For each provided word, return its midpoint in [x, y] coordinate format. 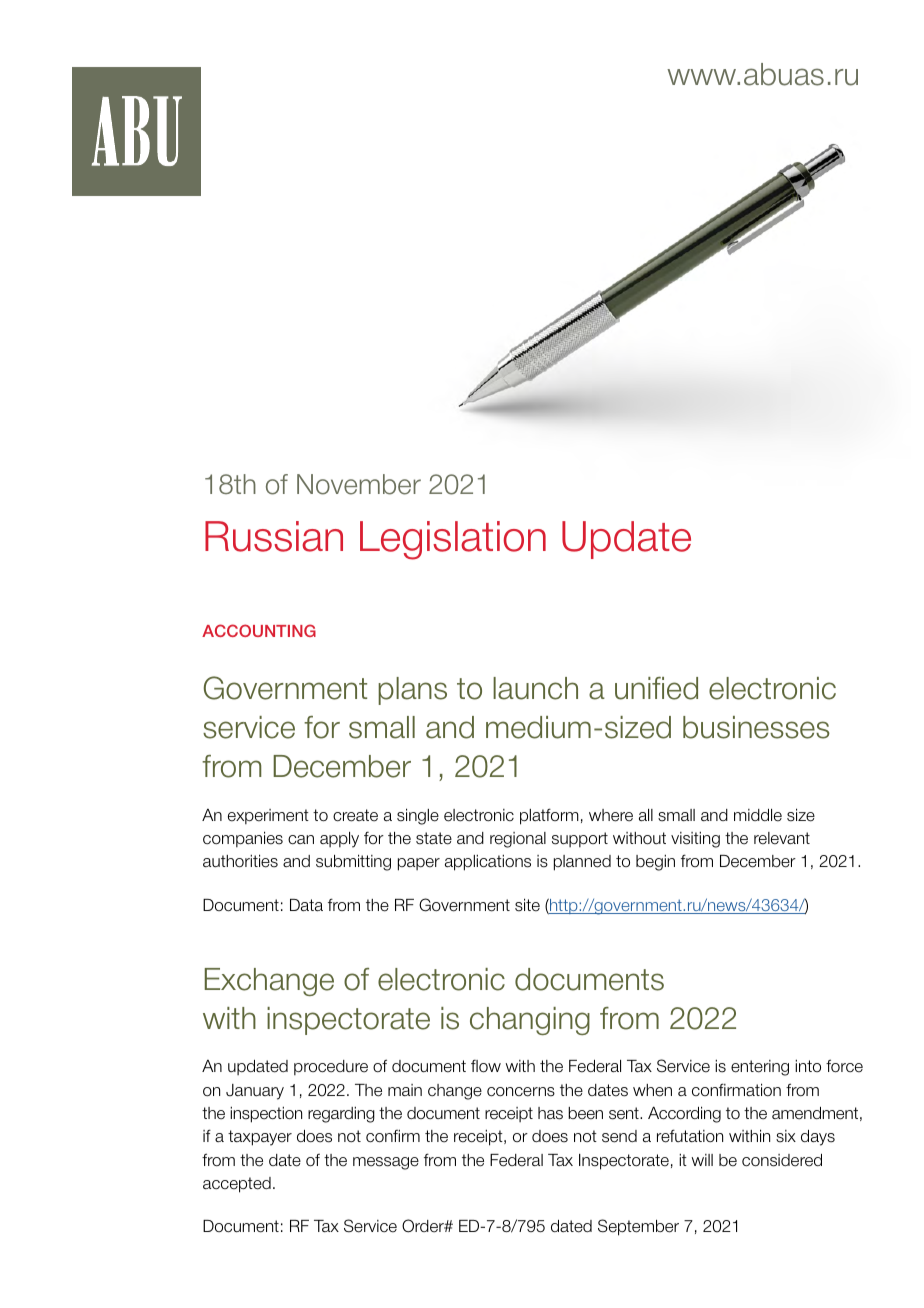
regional [518, 840]
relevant [782, 838]
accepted [237, 1185]
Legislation [453, 540]
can [301, 840]
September [638, 1227]
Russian [274, 536]
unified [656, 688]
